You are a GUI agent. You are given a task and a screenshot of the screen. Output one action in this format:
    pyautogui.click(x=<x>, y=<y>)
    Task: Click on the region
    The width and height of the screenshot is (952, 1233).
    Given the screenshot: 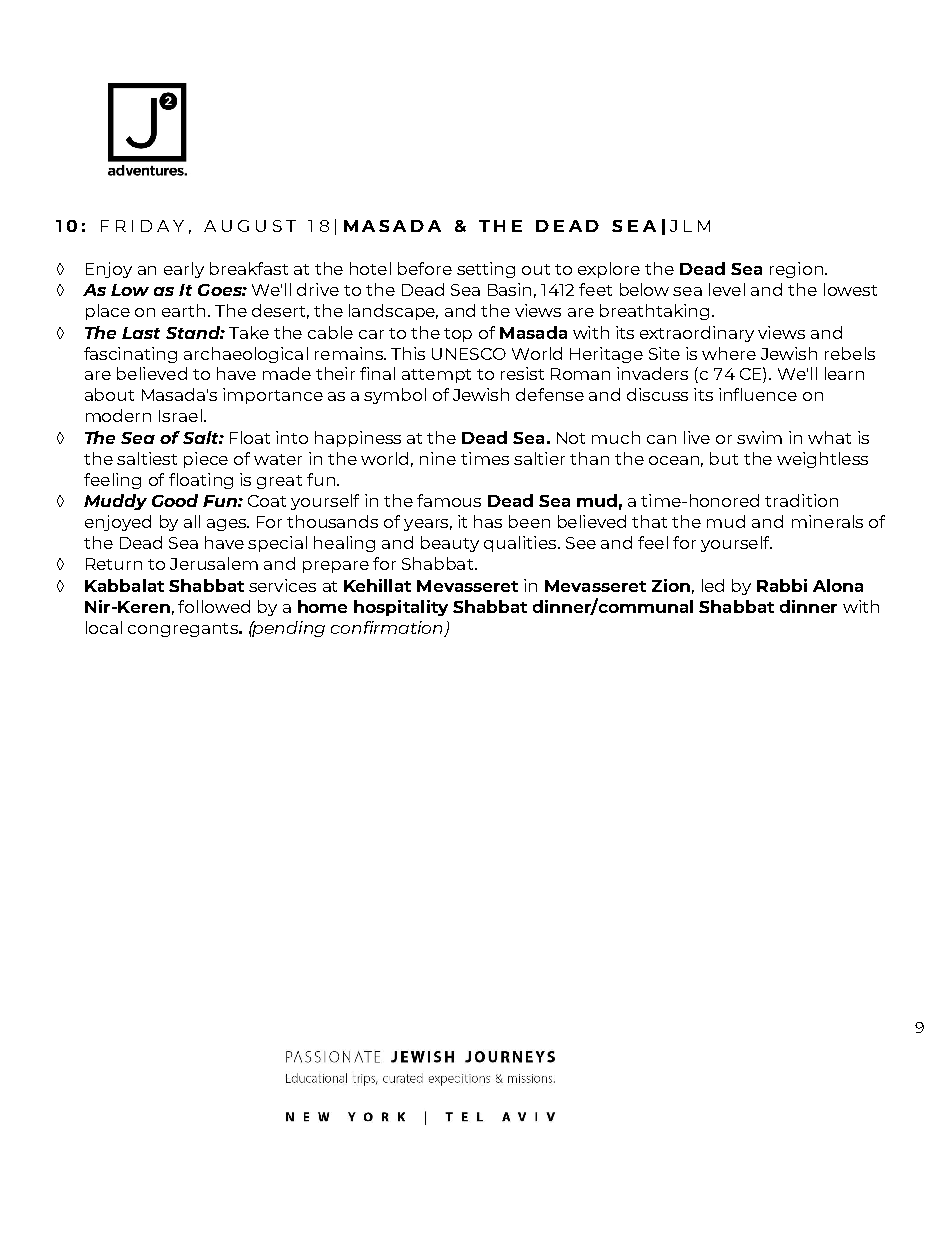 What is the action you would take?
    pyautogui.click(x=796, y=270)
